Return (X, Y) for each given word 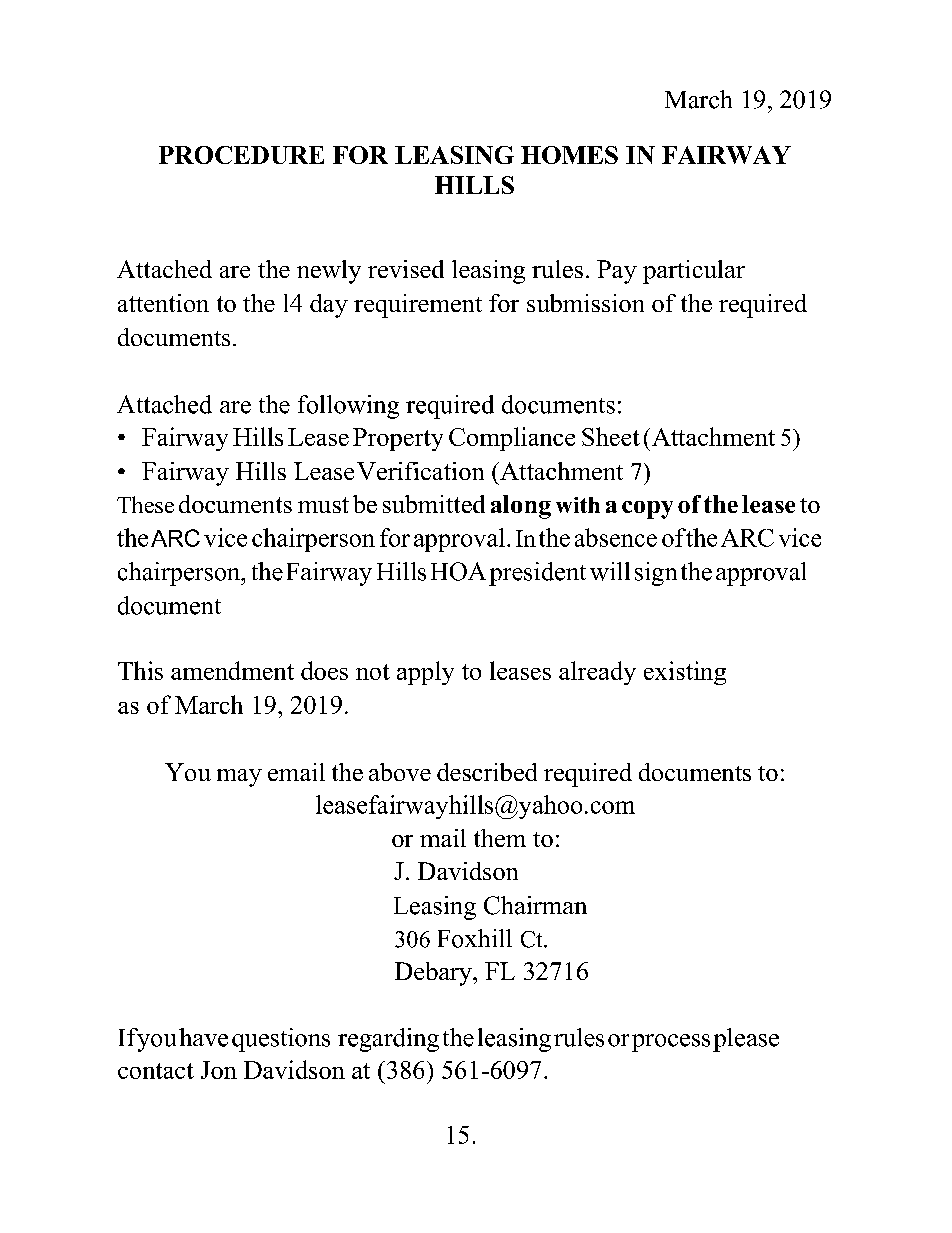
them (500, 838)
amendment (232, 670)
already (597, 673)
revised (406, 269)
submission (585, 303)
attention (163, 303)
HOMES (569, 155)
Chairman (535, 905)
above (400, 772)
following (348, 407)
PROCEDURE (241, 155)
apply (425, 673)
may (239, 778)
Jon (219, 1070)
